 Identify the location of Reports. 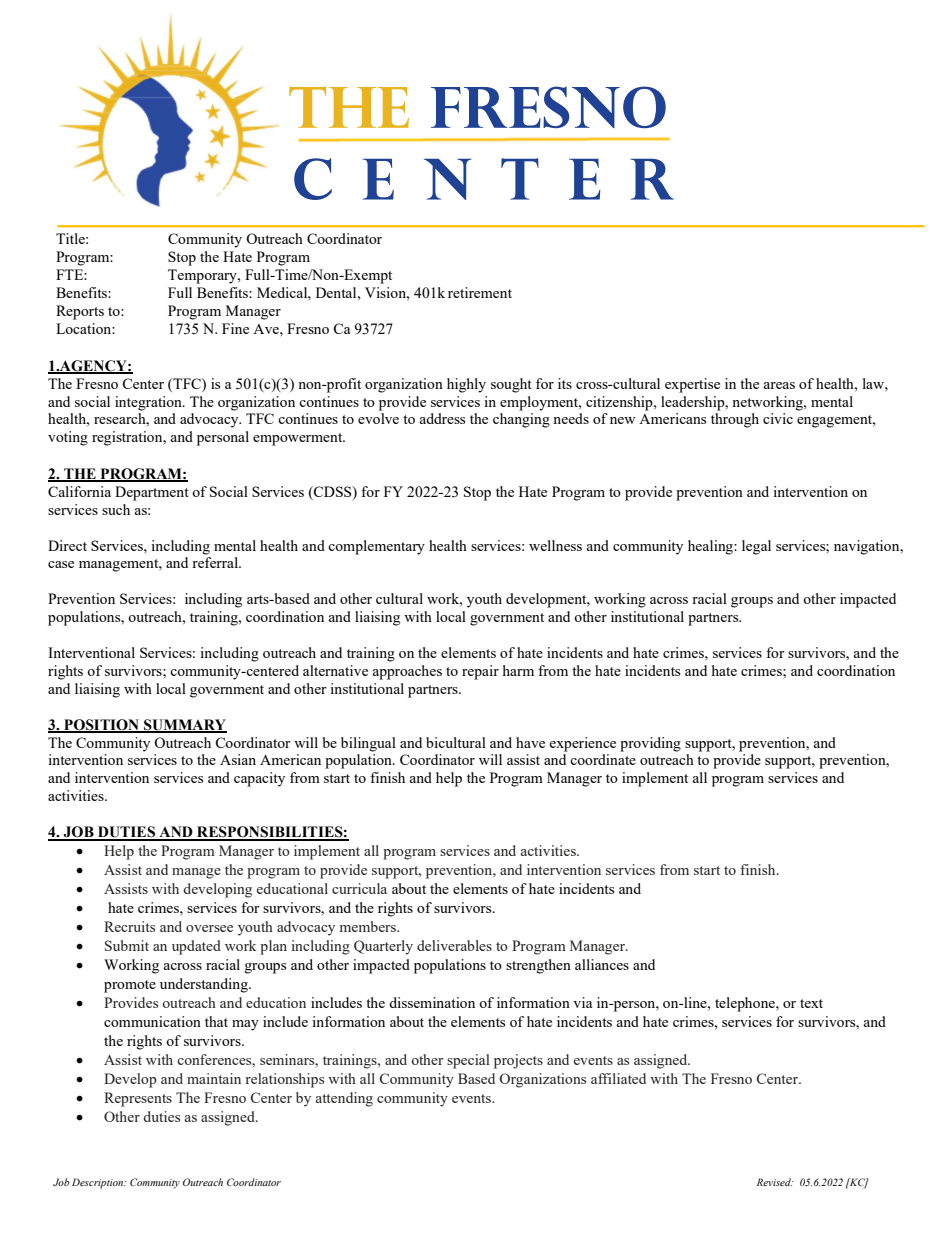
(80, 312).
